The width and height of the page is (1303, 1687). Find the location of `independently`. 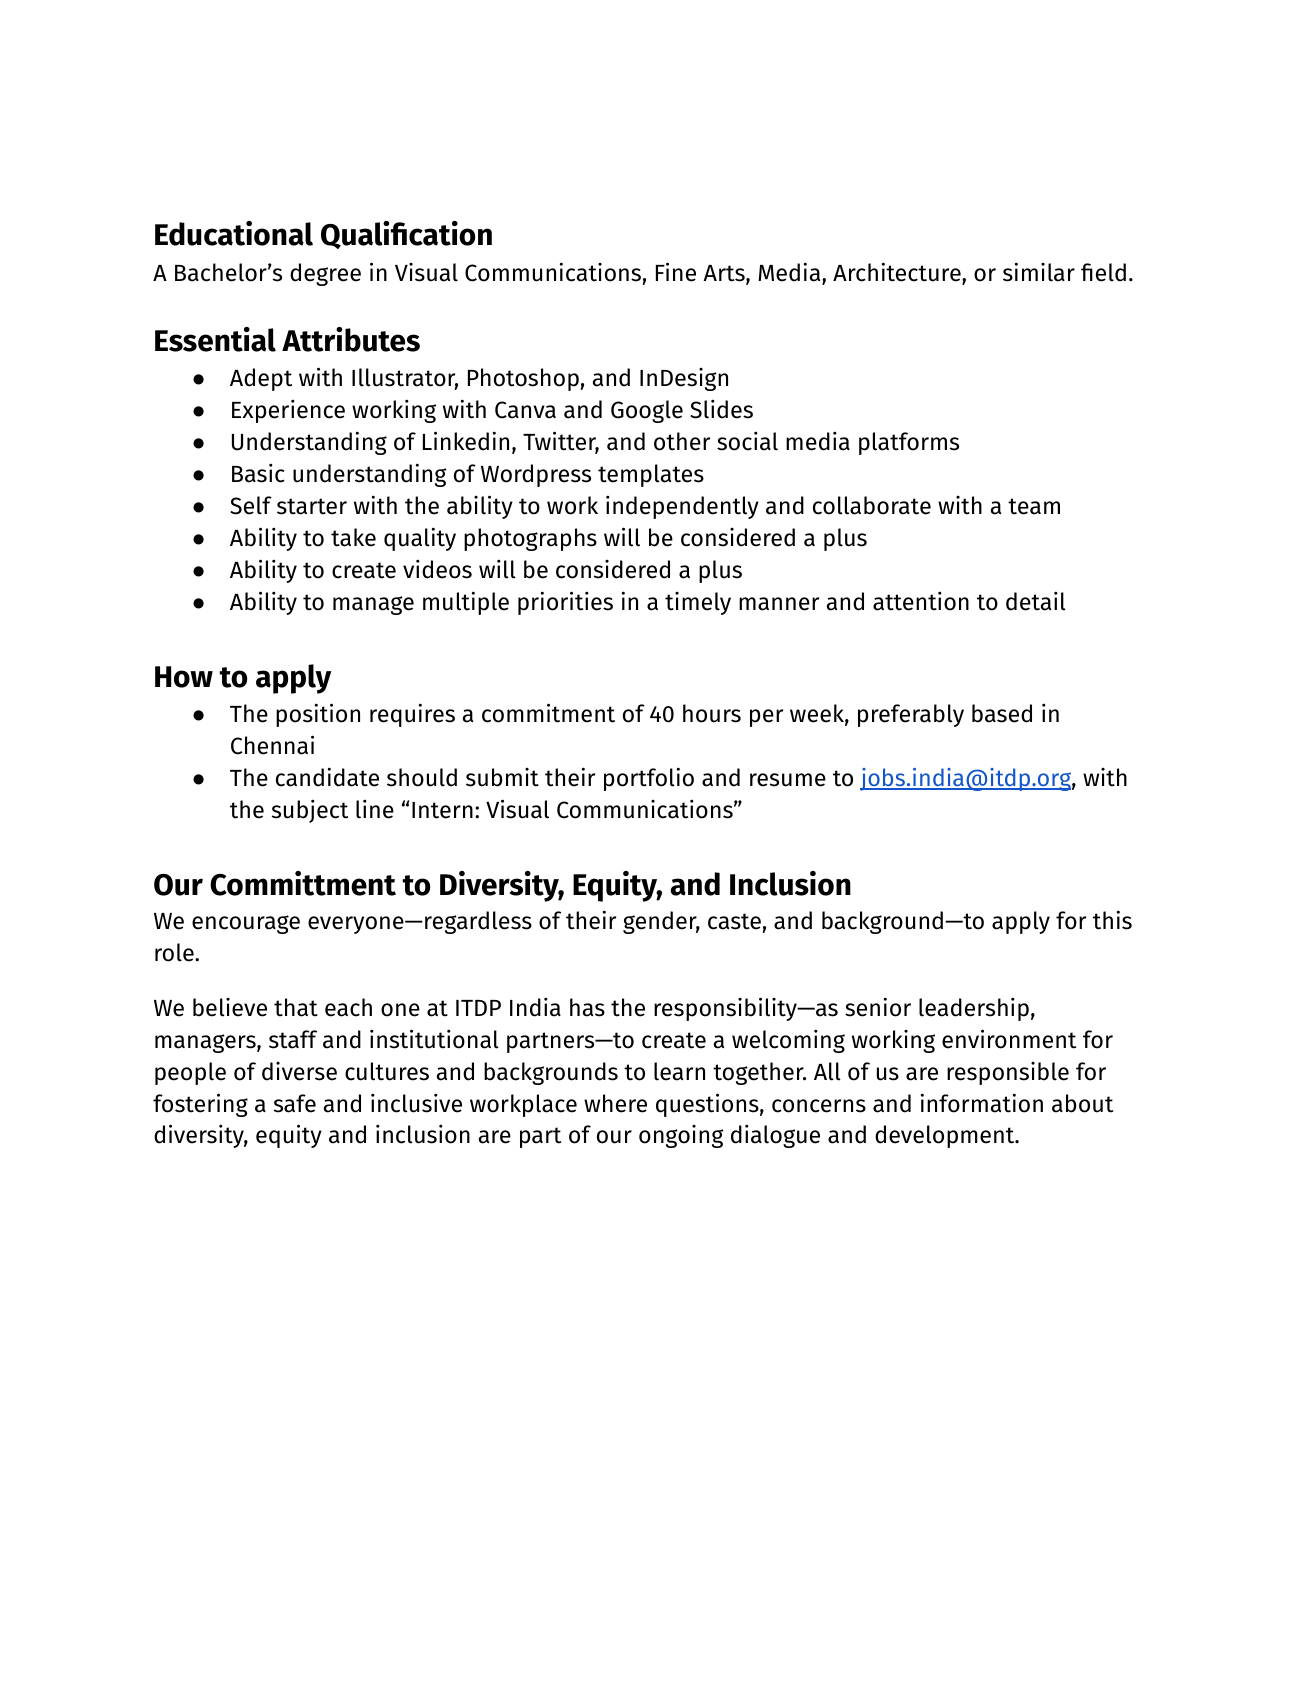

independently is located at coordinates (682, 507).
